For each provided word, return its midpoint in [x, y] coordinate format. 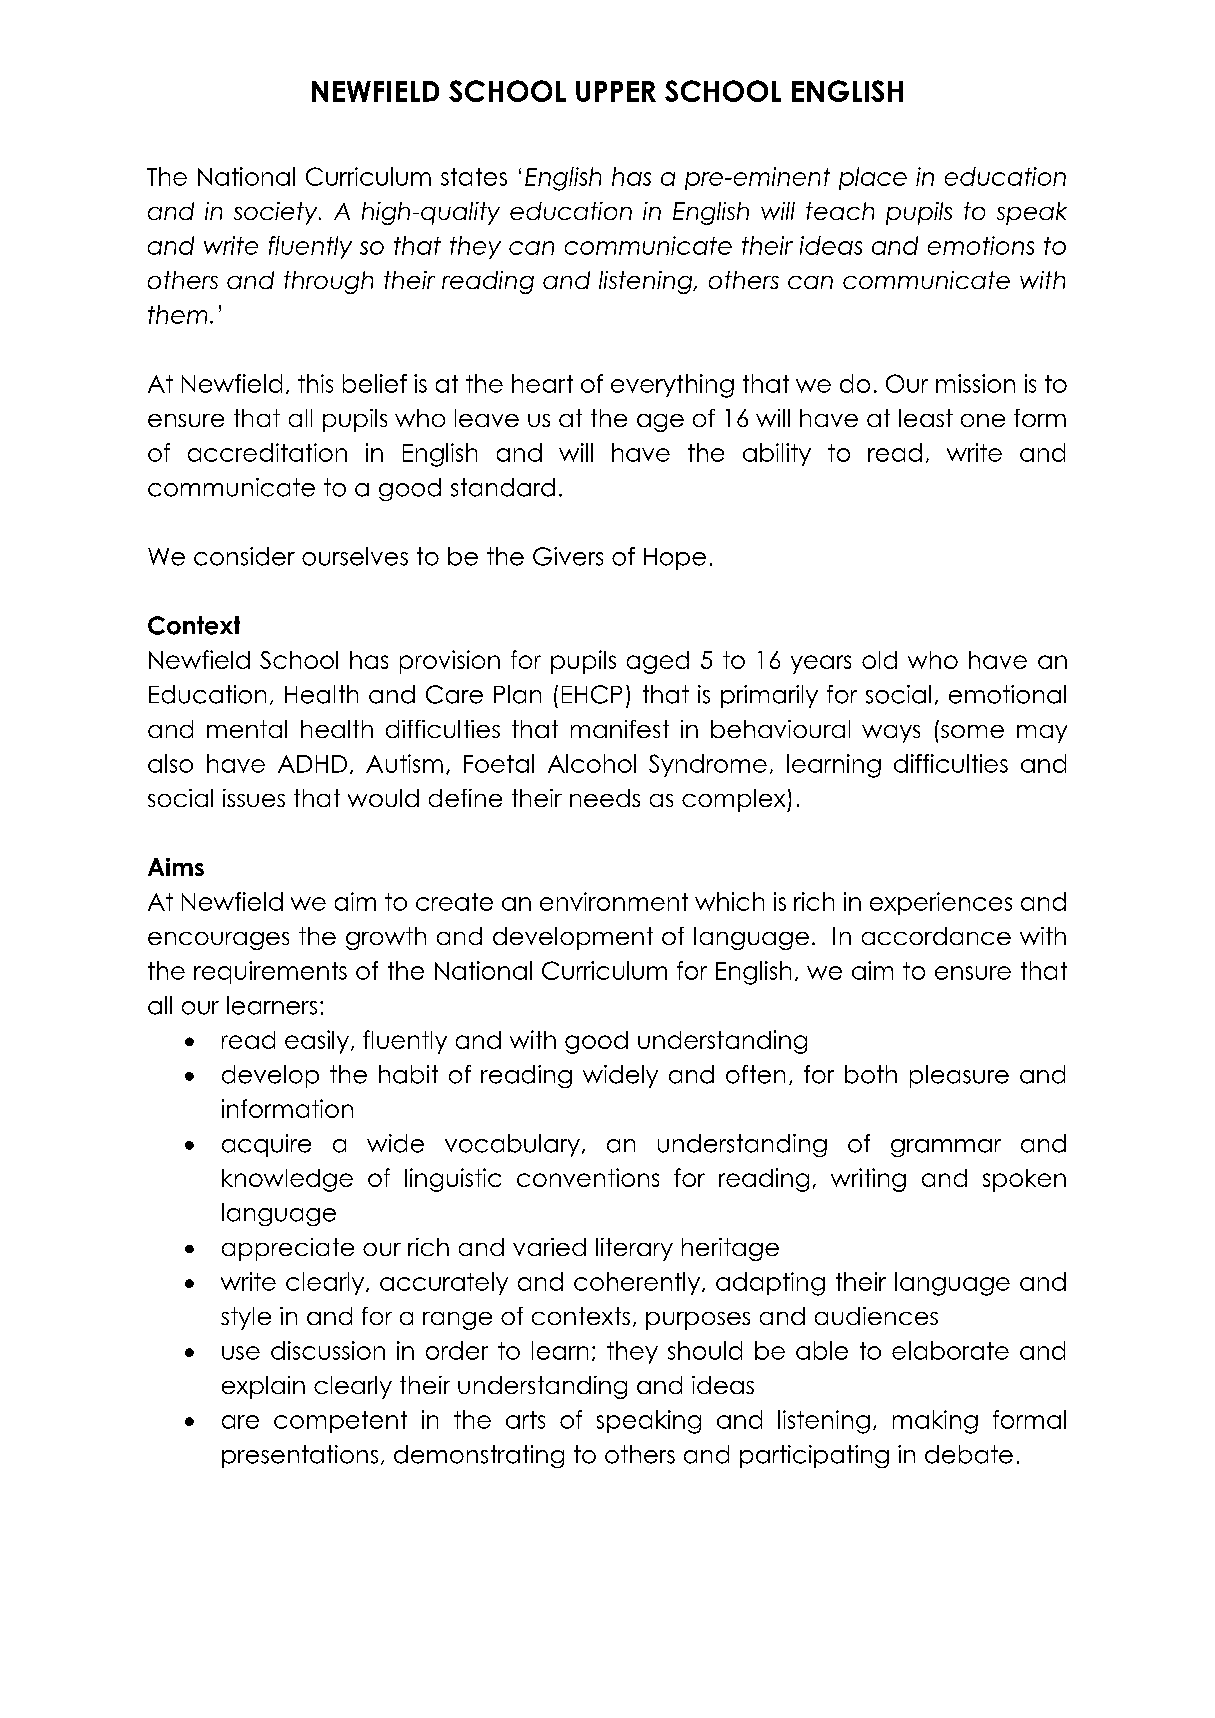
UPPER [616, 91]
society [277, 213]
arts [525, 1420]
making [935, 1422]
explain [263, 1387]
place [873, 178]
